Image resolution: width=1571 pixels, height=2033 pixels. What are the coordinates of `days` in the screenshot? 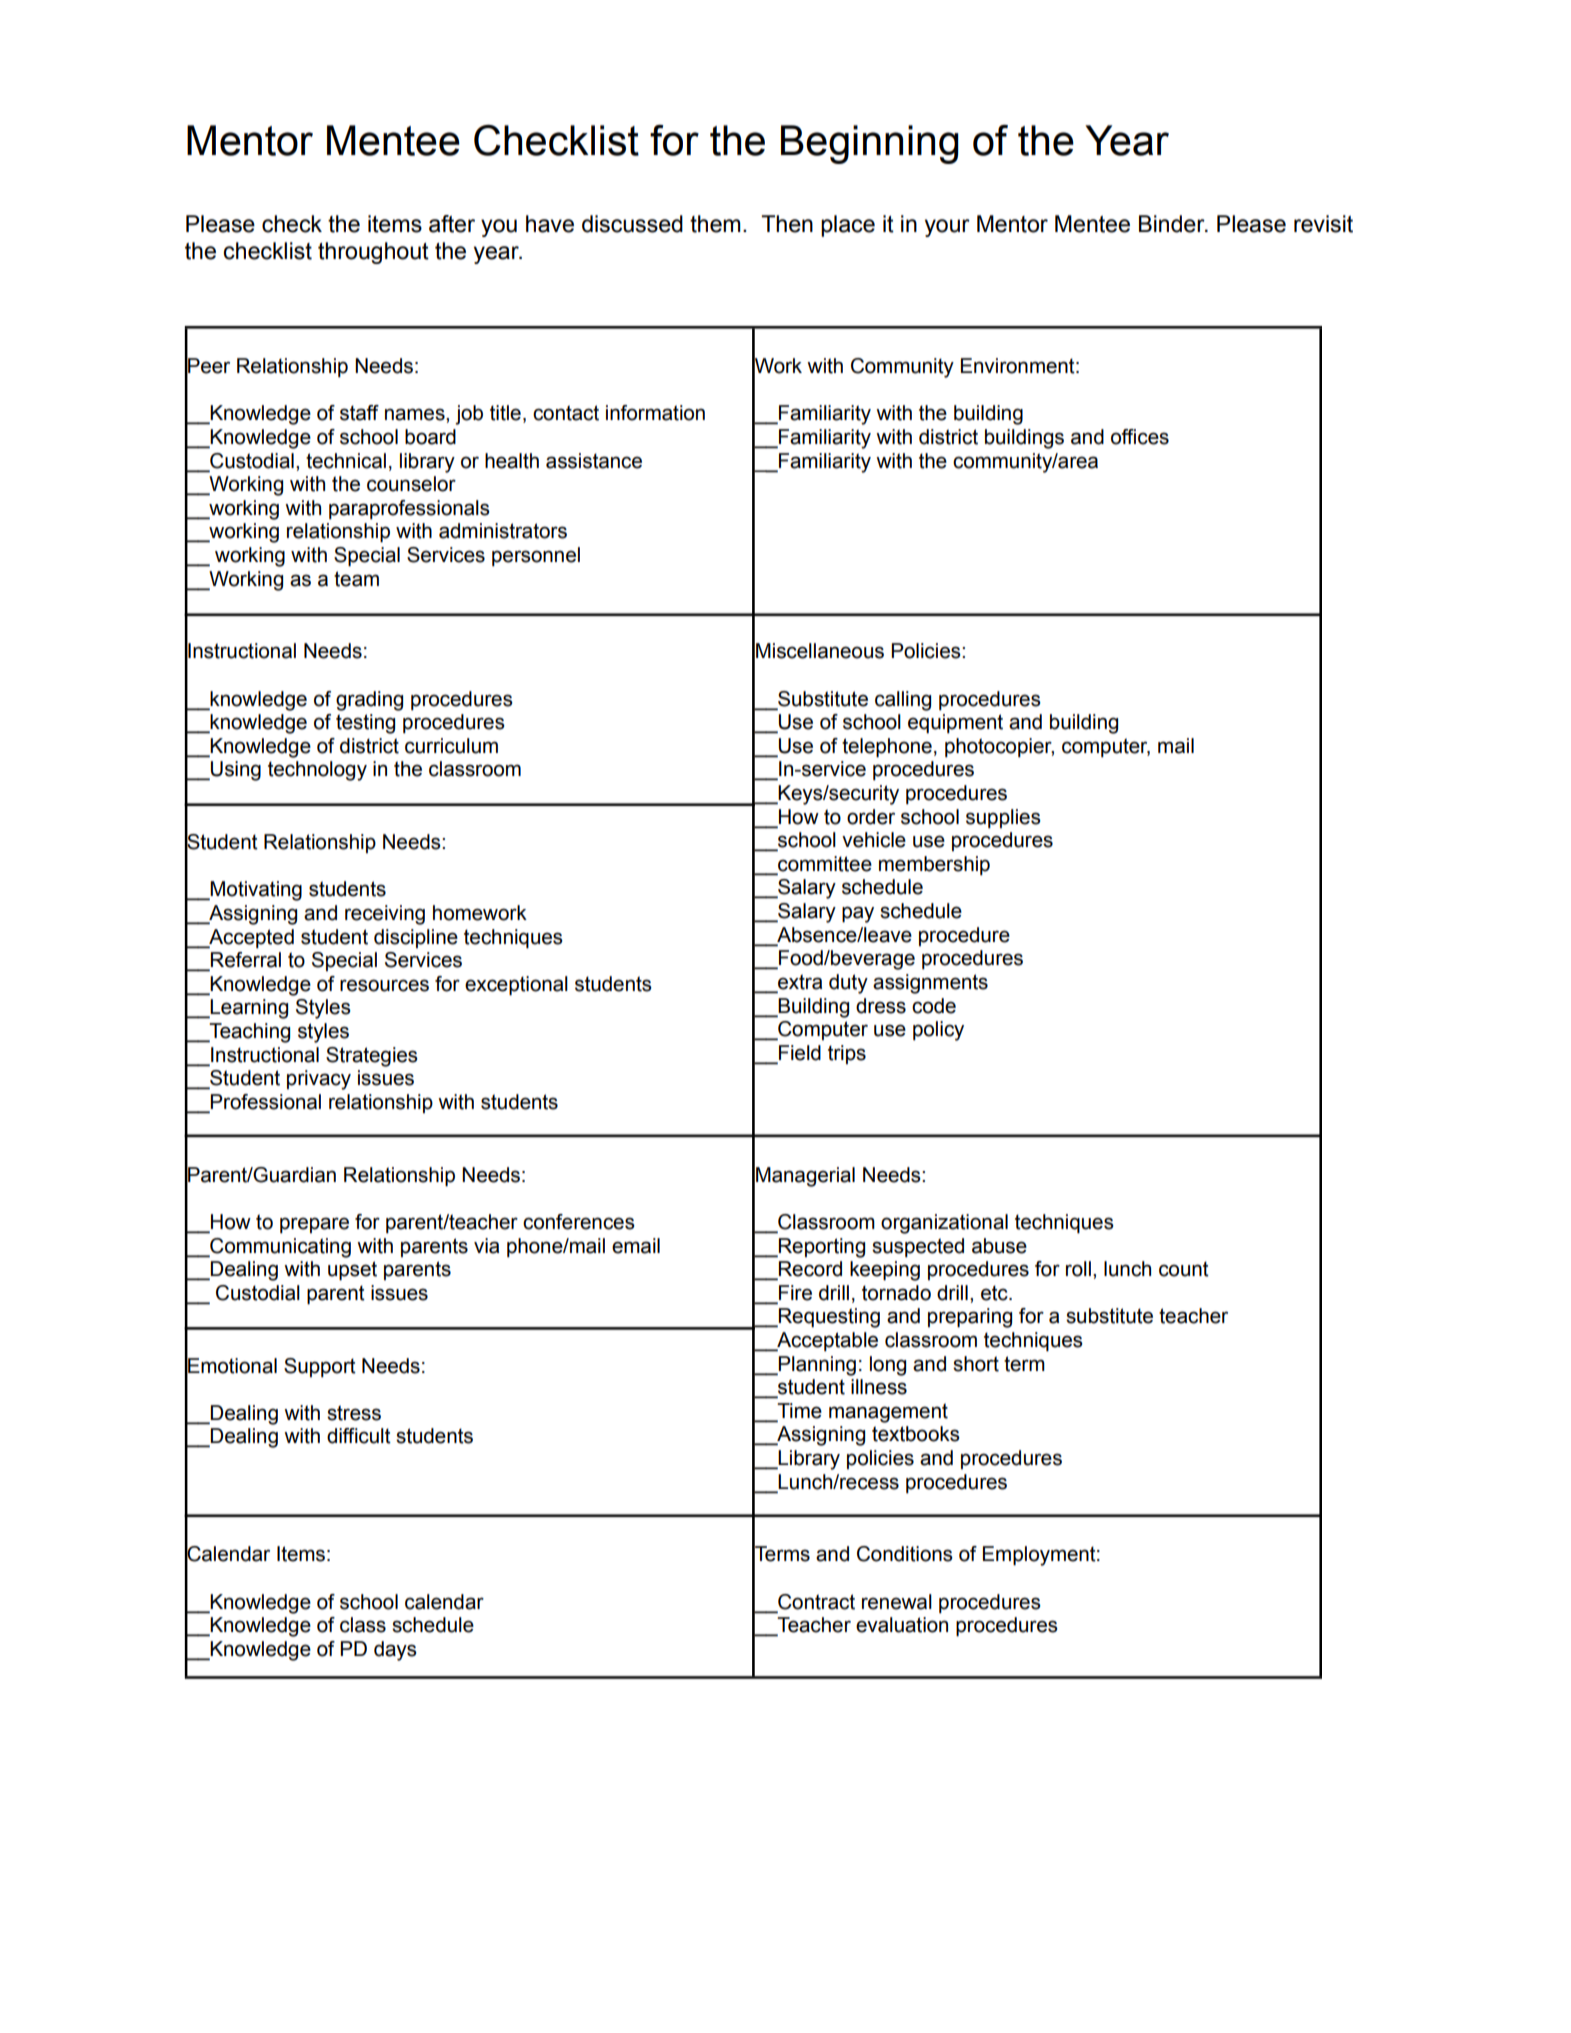 It's located at (395, 1651).
